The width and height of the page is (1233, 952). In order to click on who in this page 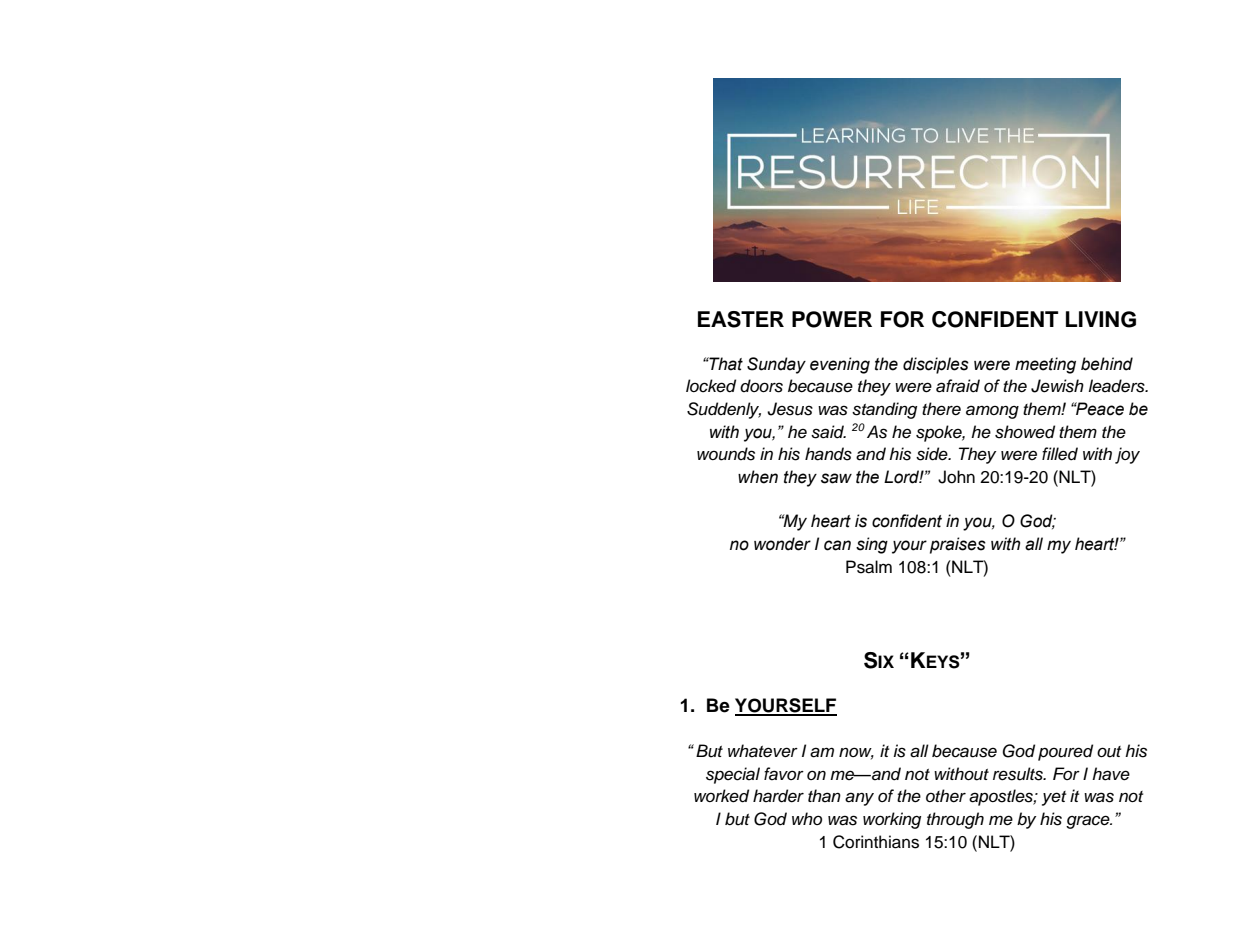, I will do `click(807, 818)`.
